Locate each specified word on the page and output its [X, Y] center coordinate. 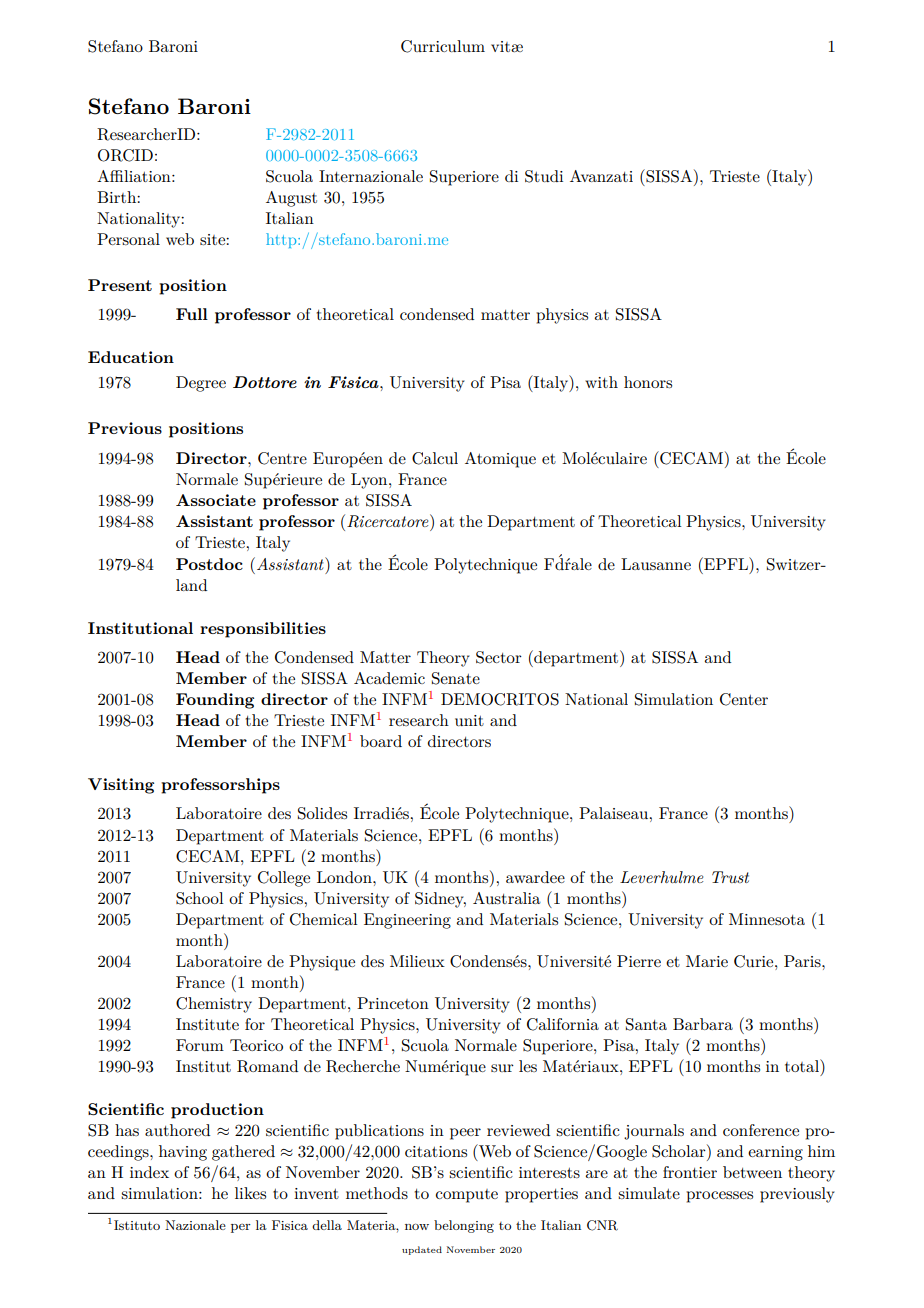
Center [744, 699]
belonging [464, 1226]
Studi [544, 176]
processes [719, 1197]
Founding [215, 701]
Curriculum [443, 46]
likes [250, 1193]
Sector [499, 657]
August [291, 199]
